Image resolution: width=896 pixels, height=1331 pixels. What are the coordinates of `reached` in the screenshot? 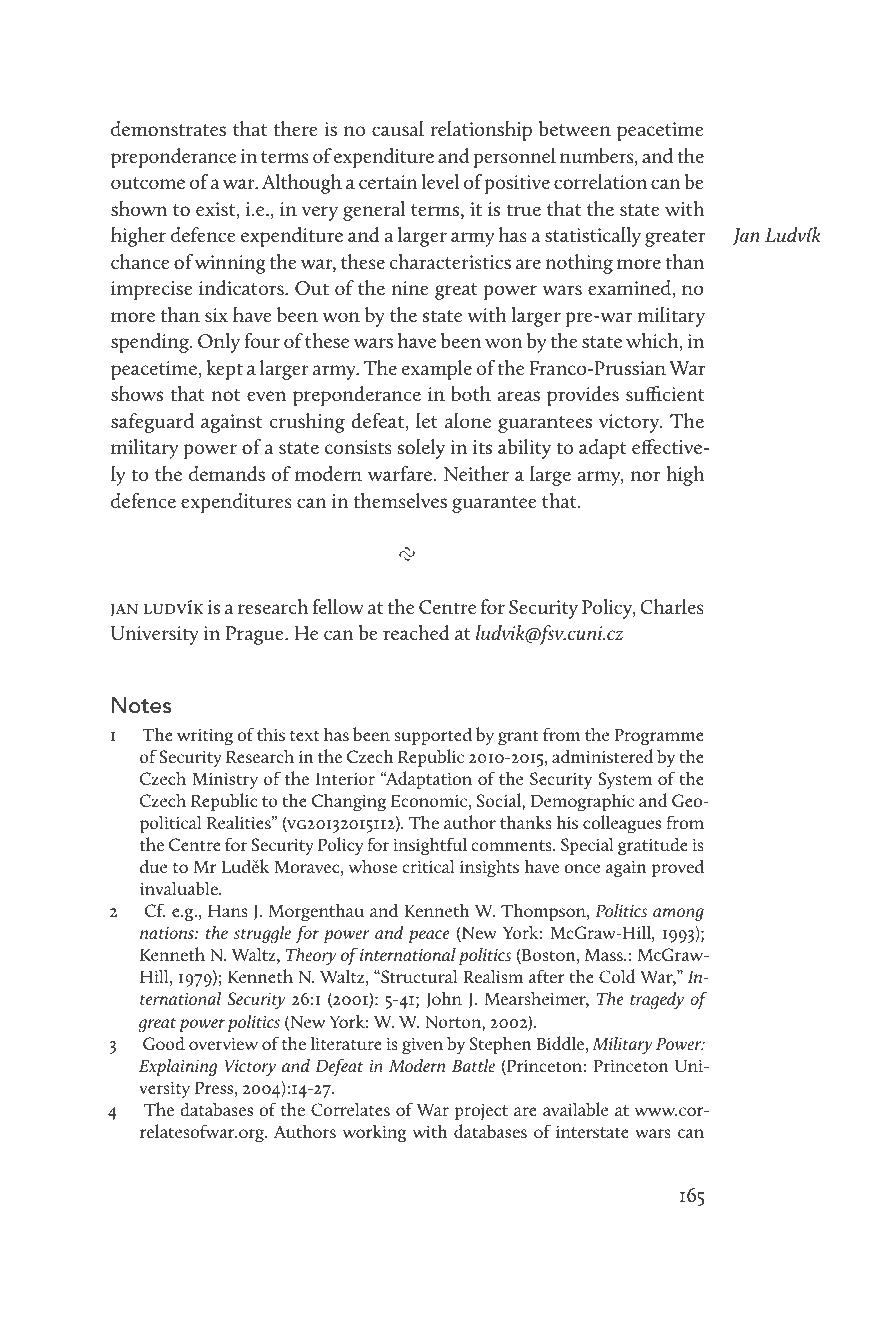 It's located at (416, 633).
